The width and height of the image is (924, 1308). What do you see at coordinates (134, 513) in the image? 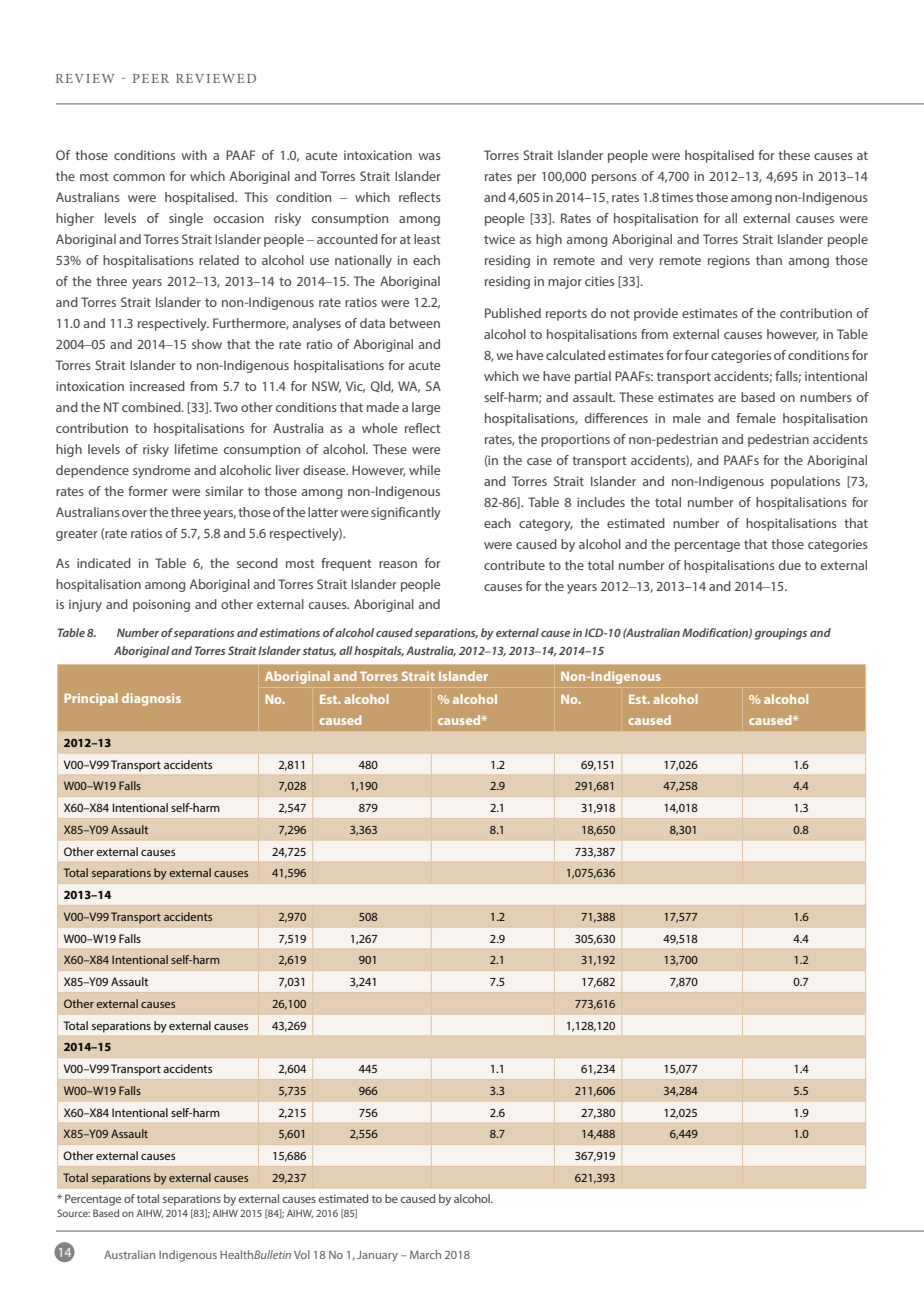
I see `over` at bounding box center [134, 513].
